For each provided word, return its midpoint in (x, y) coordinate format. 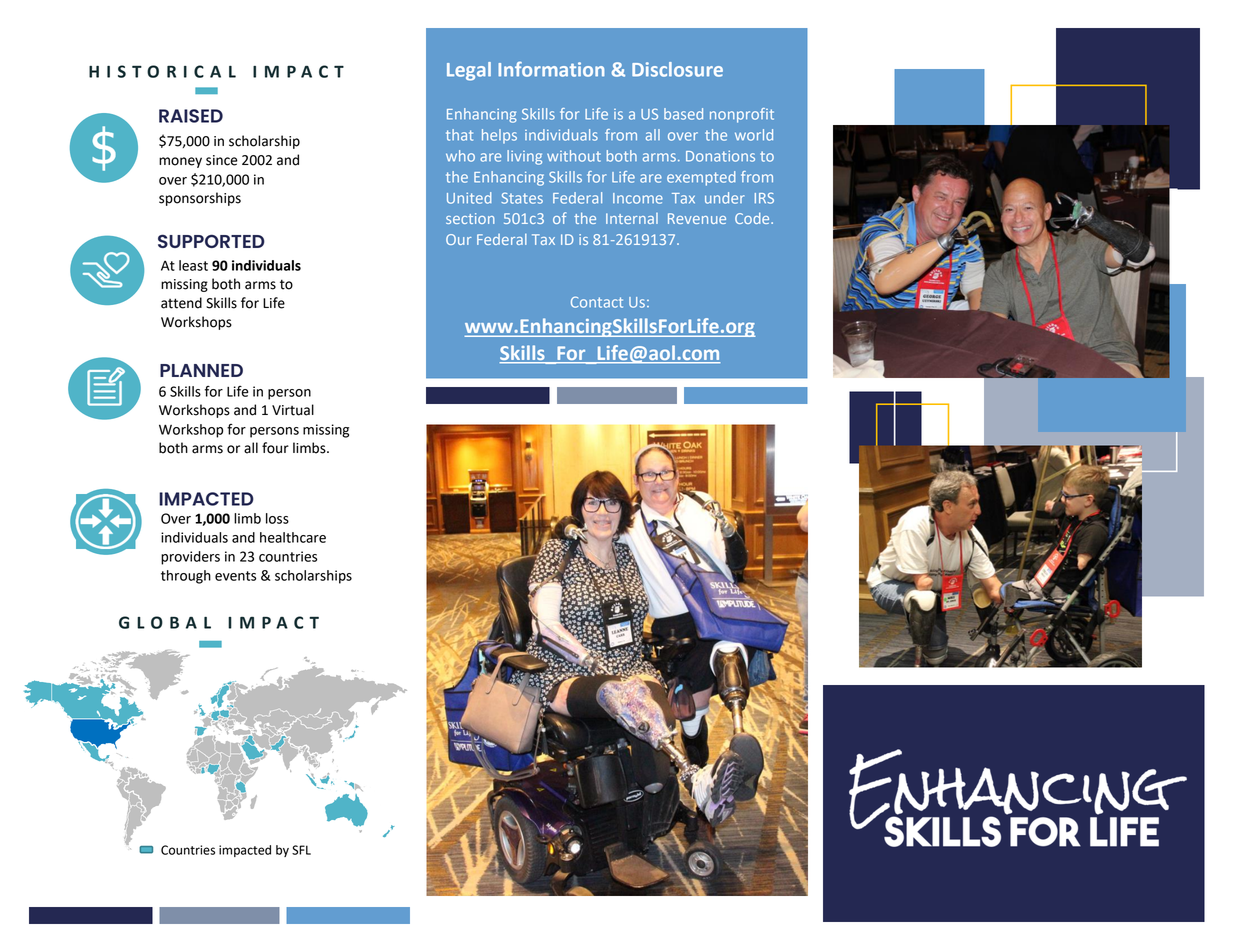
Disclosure (677, 69)
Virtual (293, 410)
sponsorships (200, 199)
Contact (597, 302)
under (725, 198)
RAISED (191, 116)
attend (181, 303)
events (235, 576)
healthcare (293, 537)
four (275, 448)
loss (277, 518)
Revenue (697, 218)
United (469, 198)
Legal (469, 71)
